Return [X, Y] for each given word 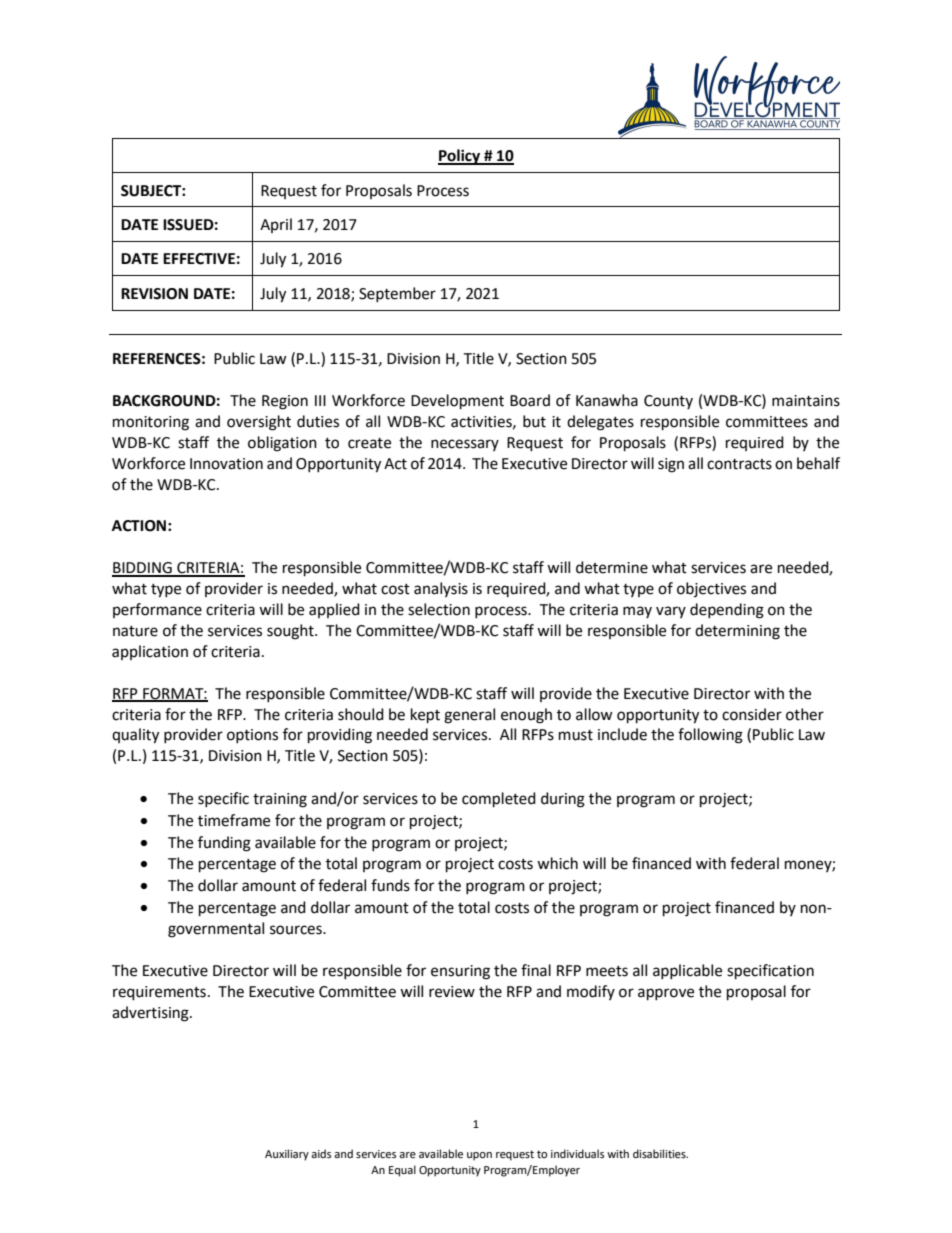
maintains [806, 401]
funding [224, 844]
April [276, 225]
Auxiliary [287, 1155]
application [150, 652]
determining [737, 632]
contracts [739, 464]
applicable [687, 971]
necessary [465, 445]
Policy [460, 157]
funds [390, 885]
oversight [259, 423]
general [469, 716]
